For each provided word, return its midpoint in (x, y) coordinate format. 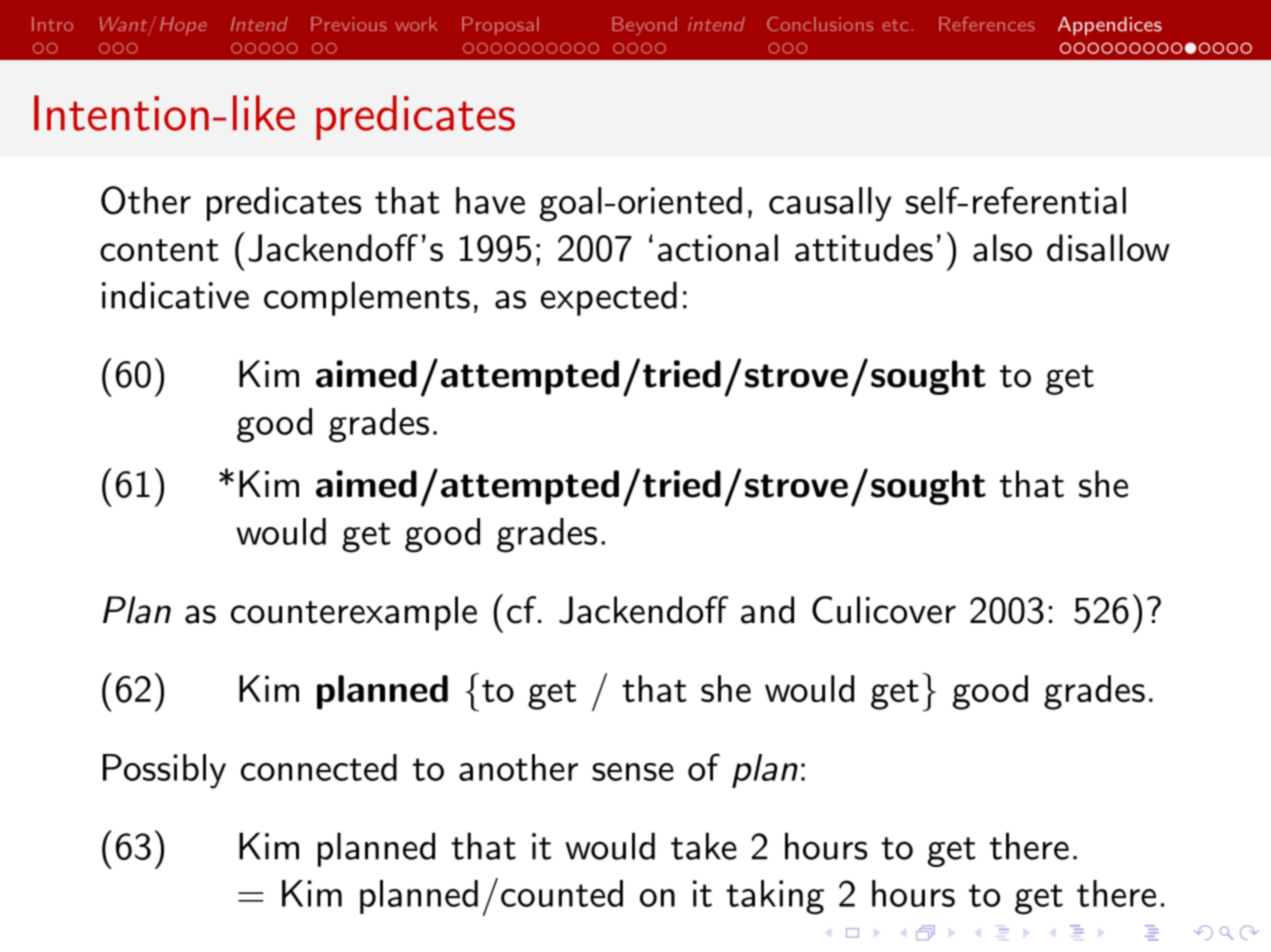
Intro (52, 24)
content (159, 250)
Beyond (644, 26)
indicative (175, 295)
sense (633, 772)
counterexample (354, 613)
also (1002, 248)
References (987, 24)
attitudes (864, 248)
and (767, 610)
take (704, 846)
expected (609, 298)
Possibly (164, 771)
